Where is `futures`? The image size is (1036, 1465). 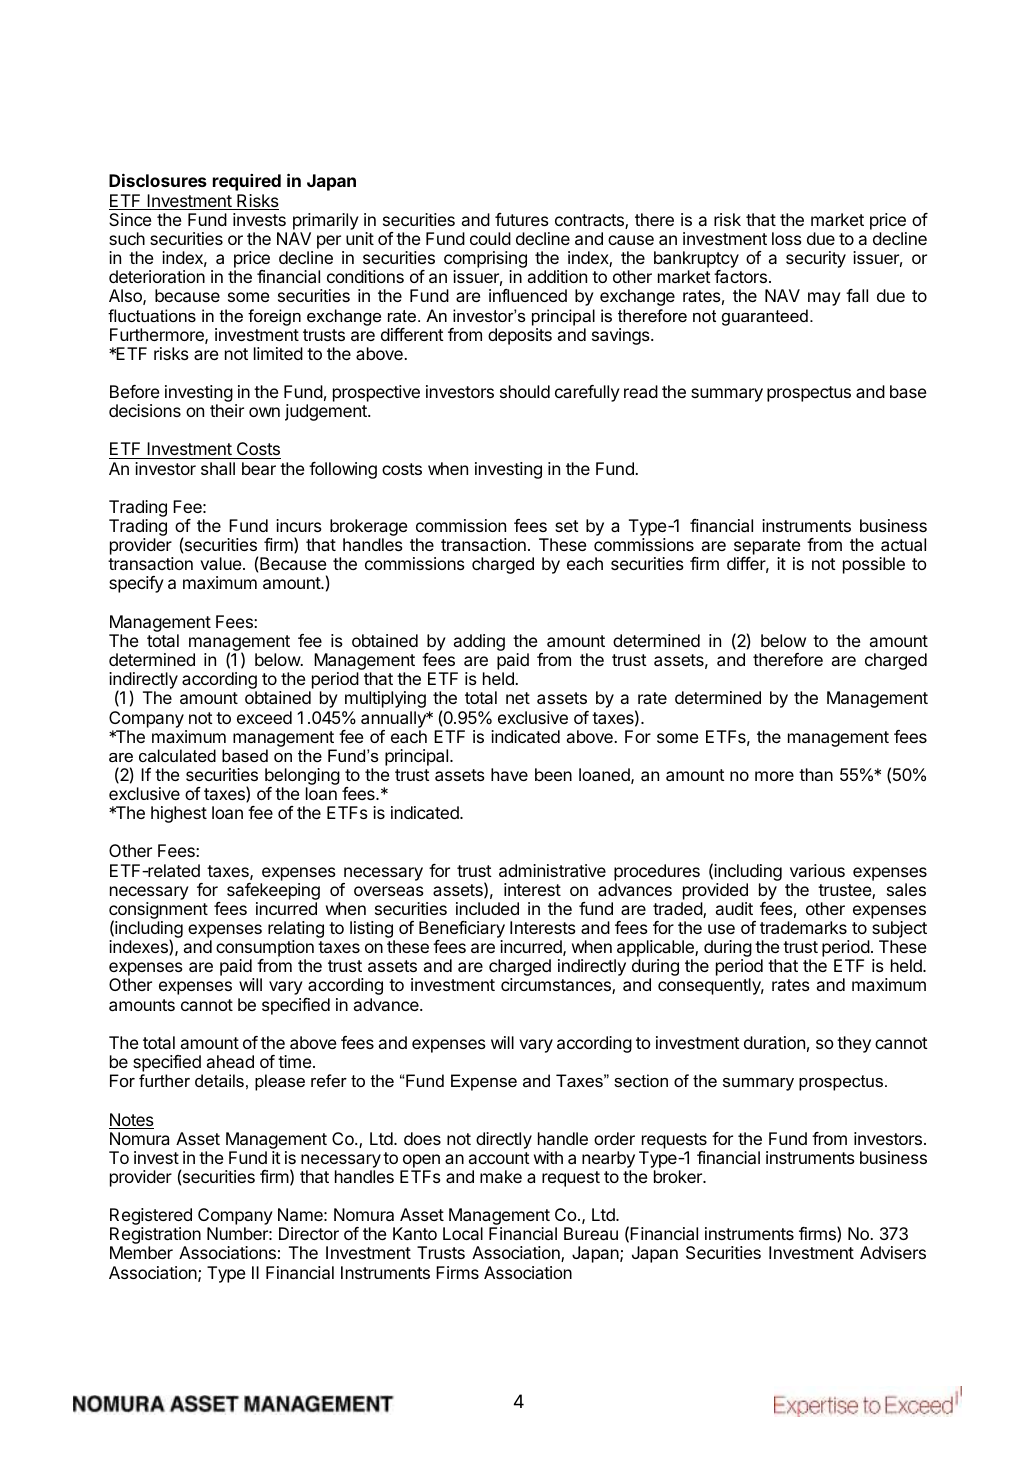 futures is located at coordinates (522, 219).
